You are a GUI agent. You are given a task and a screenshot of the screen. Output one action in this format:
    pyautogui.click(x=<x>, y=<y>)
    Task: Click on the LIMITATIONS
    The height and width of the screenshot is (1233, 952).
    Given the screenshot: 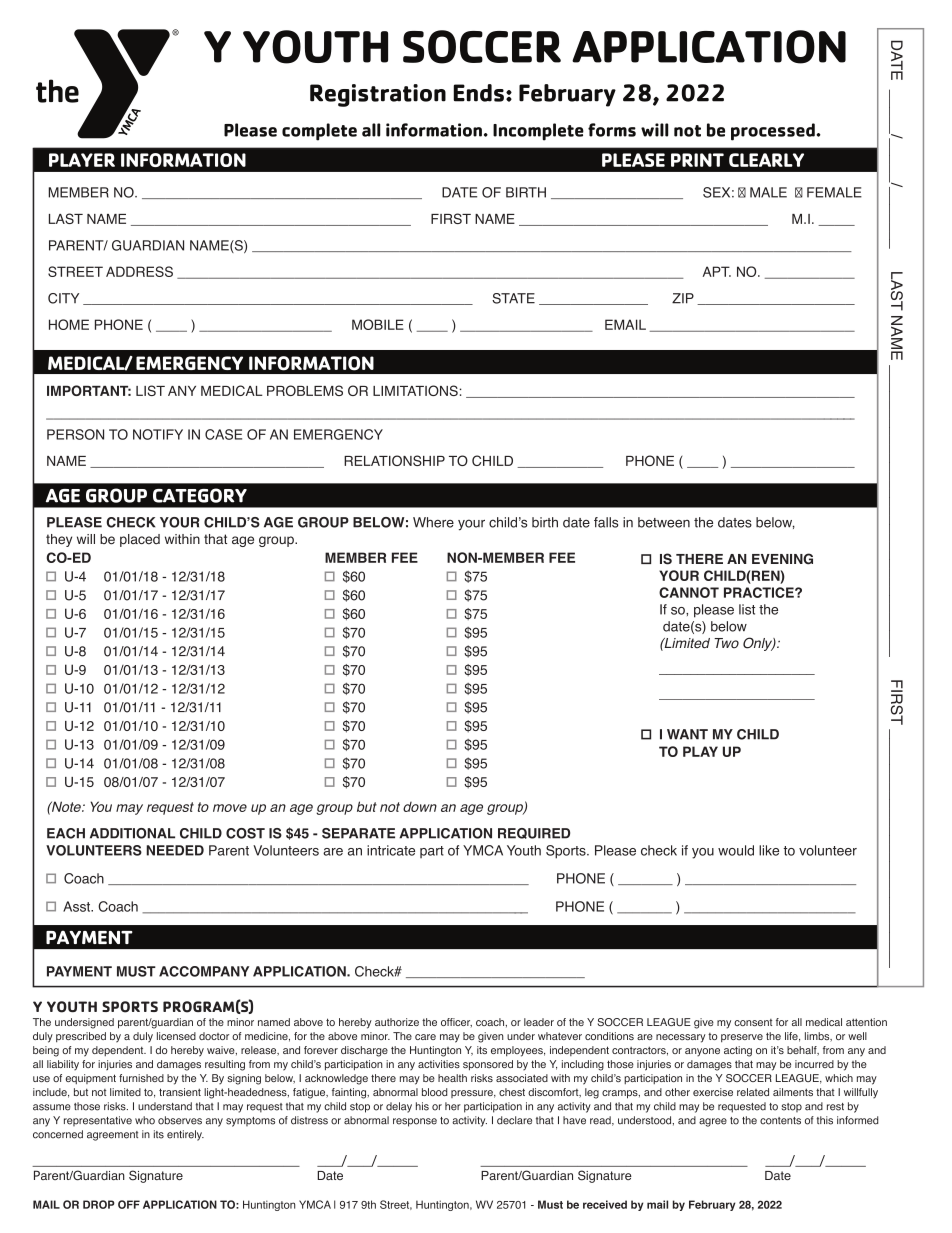 What is the action you would take?
    pyautogui.click(x=415, y=390)
